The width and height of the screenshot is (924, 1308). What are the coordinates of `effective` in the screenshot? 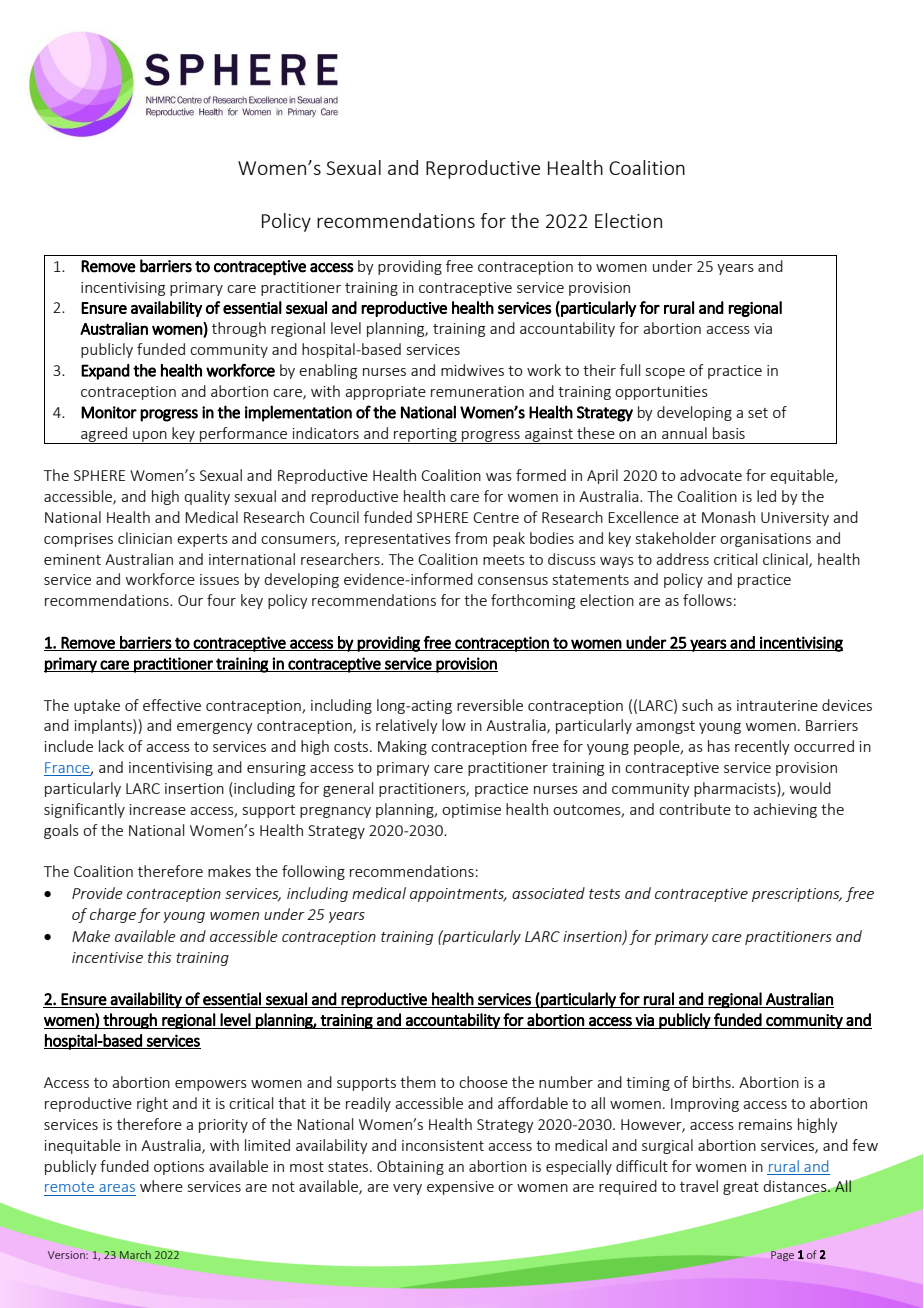 It's located at (172, 705).
